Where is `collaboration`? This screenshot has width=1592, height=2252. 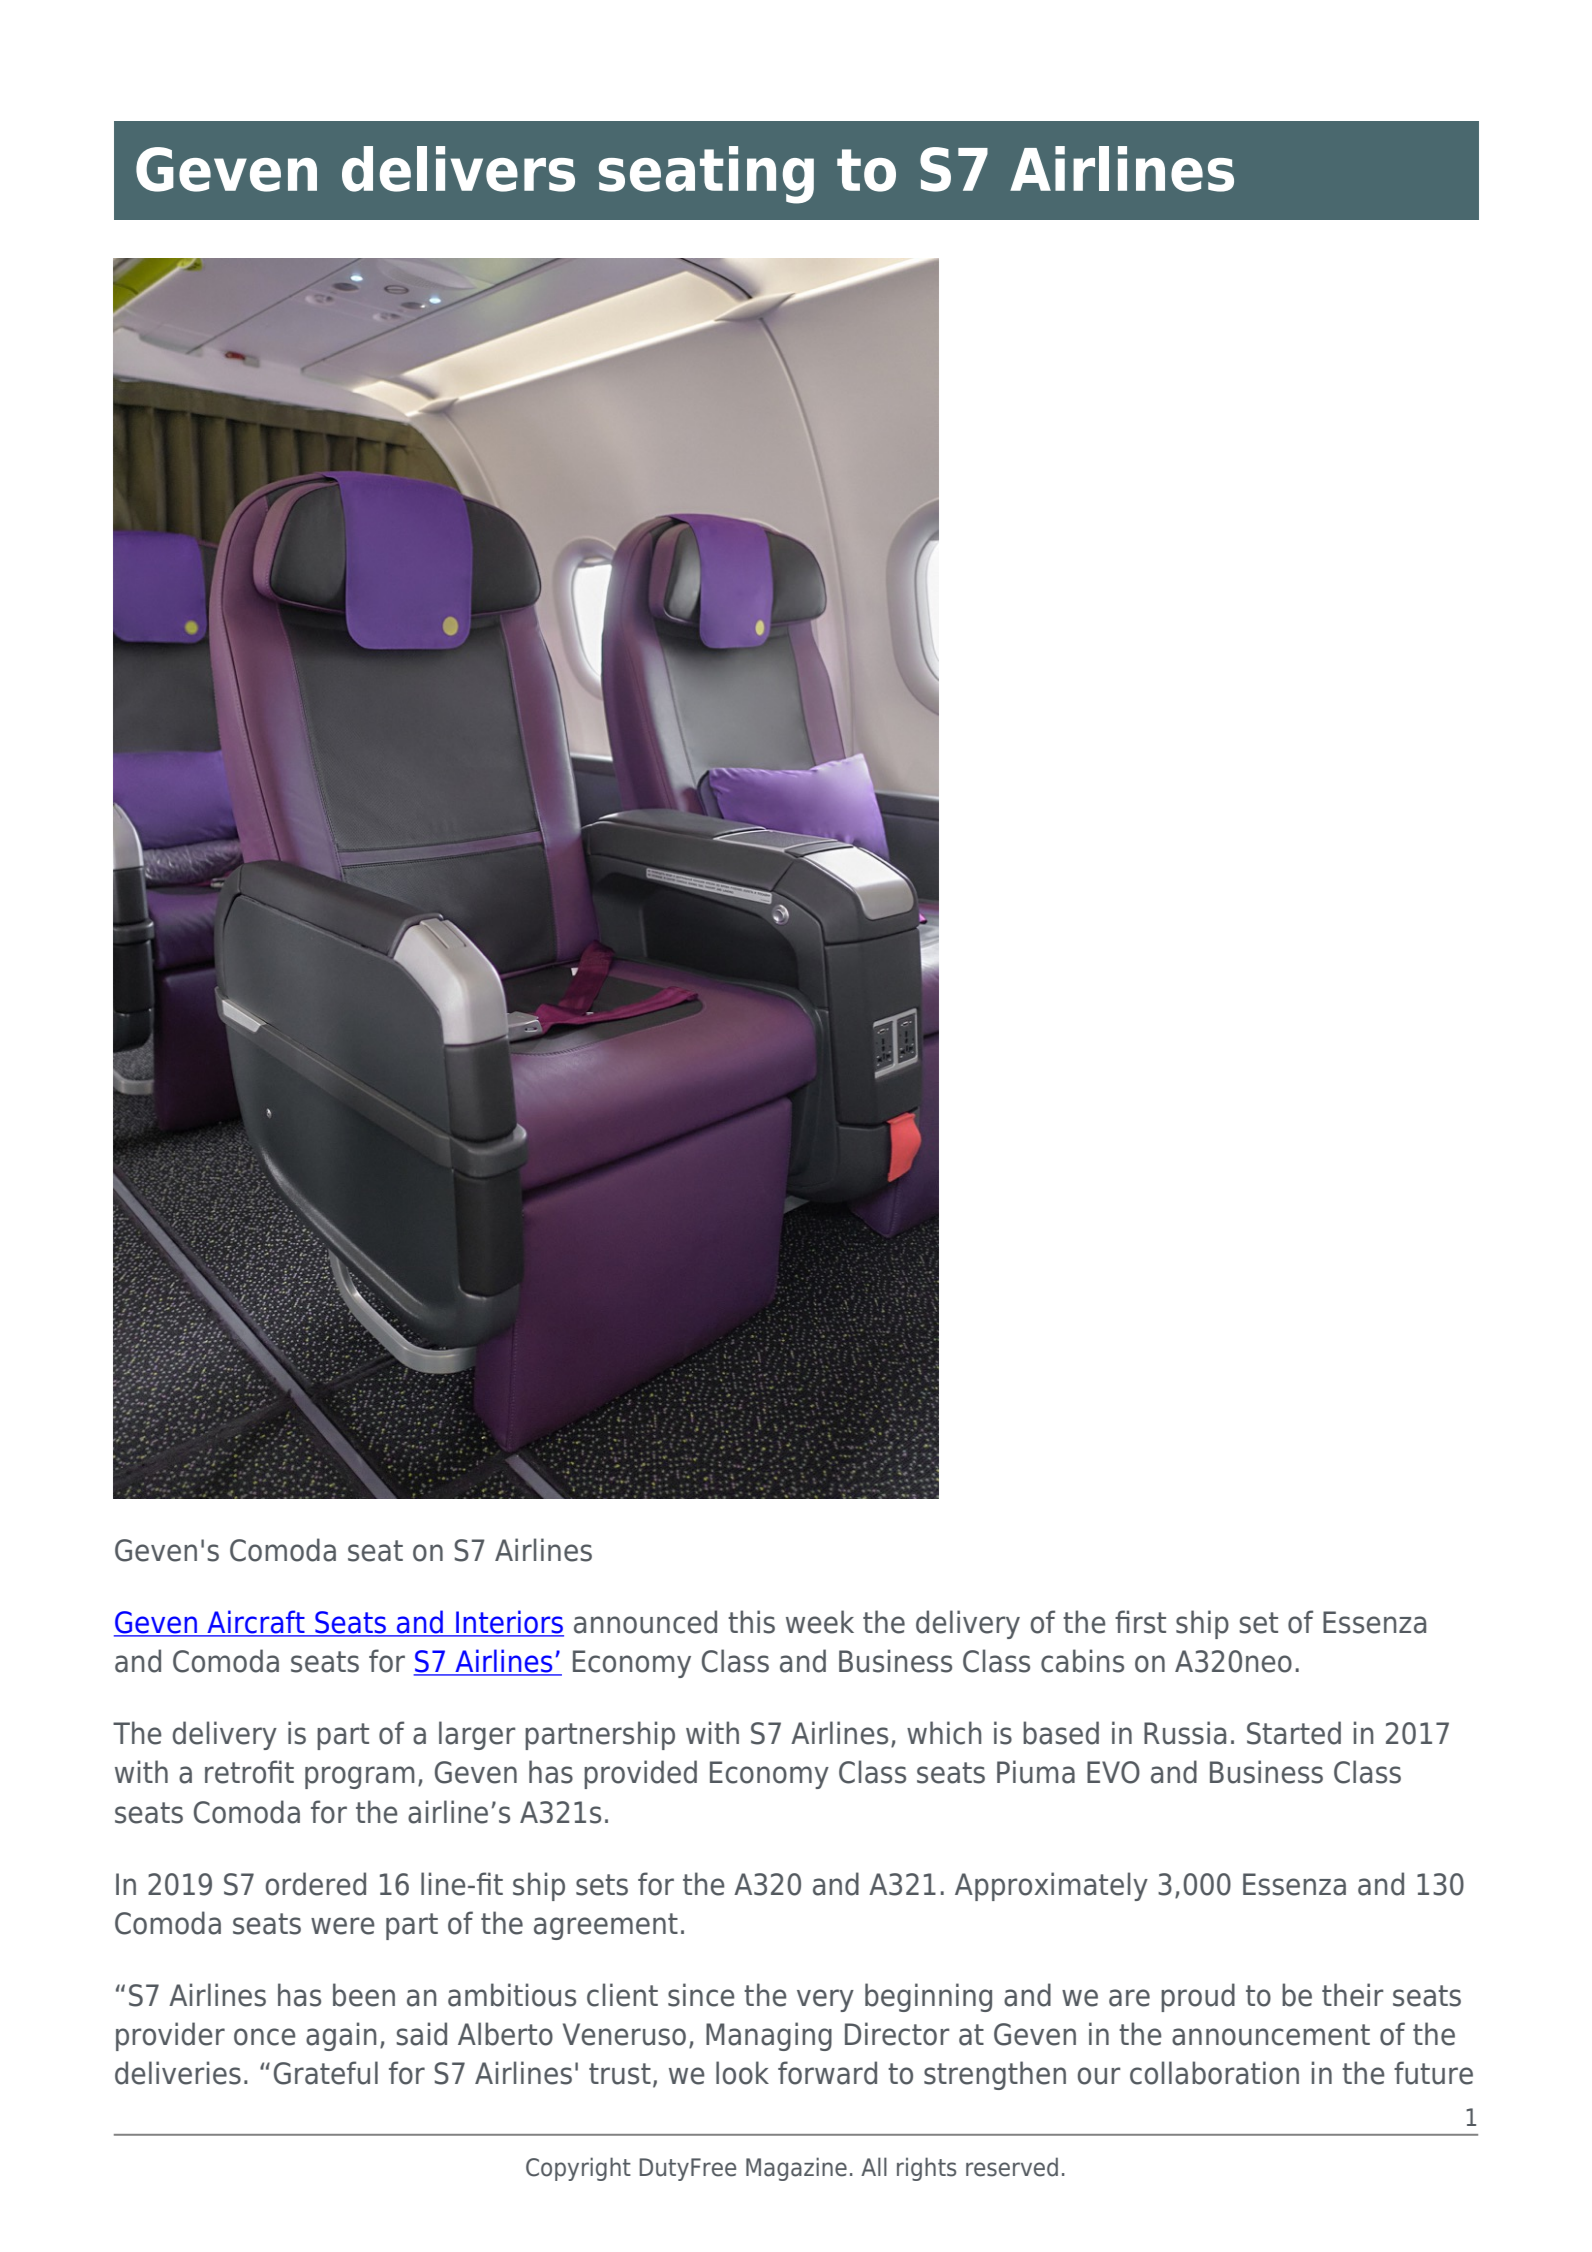
collaboration is located at coordinates (1214, 2073).
